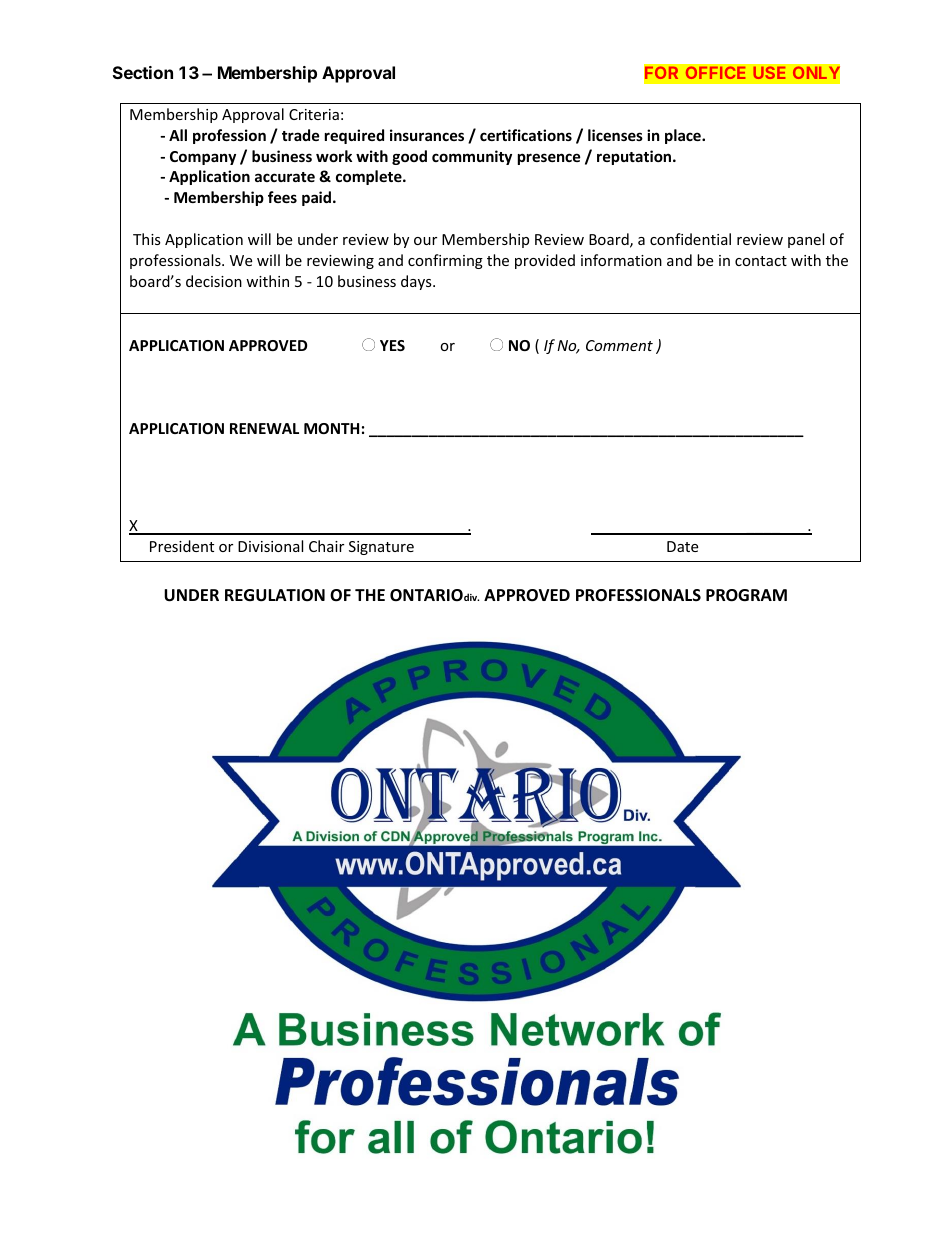  What do you see at coordinates (392, 345) in the screenshot?
I see `YES` at bounding box center [392, 345].
